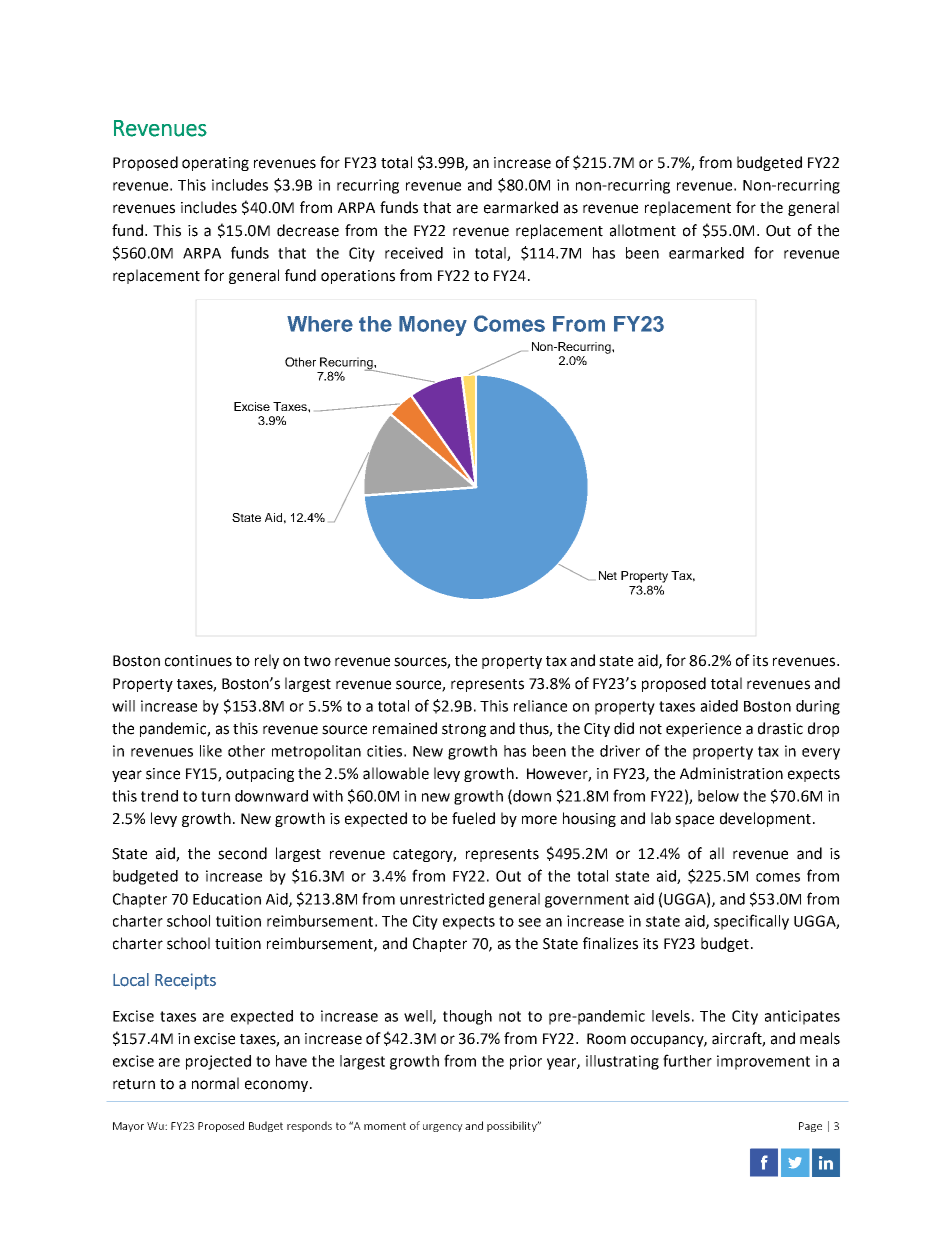  Describe the element at coordinates (198, 661) in the screenshot. I see `continues` at that location.
